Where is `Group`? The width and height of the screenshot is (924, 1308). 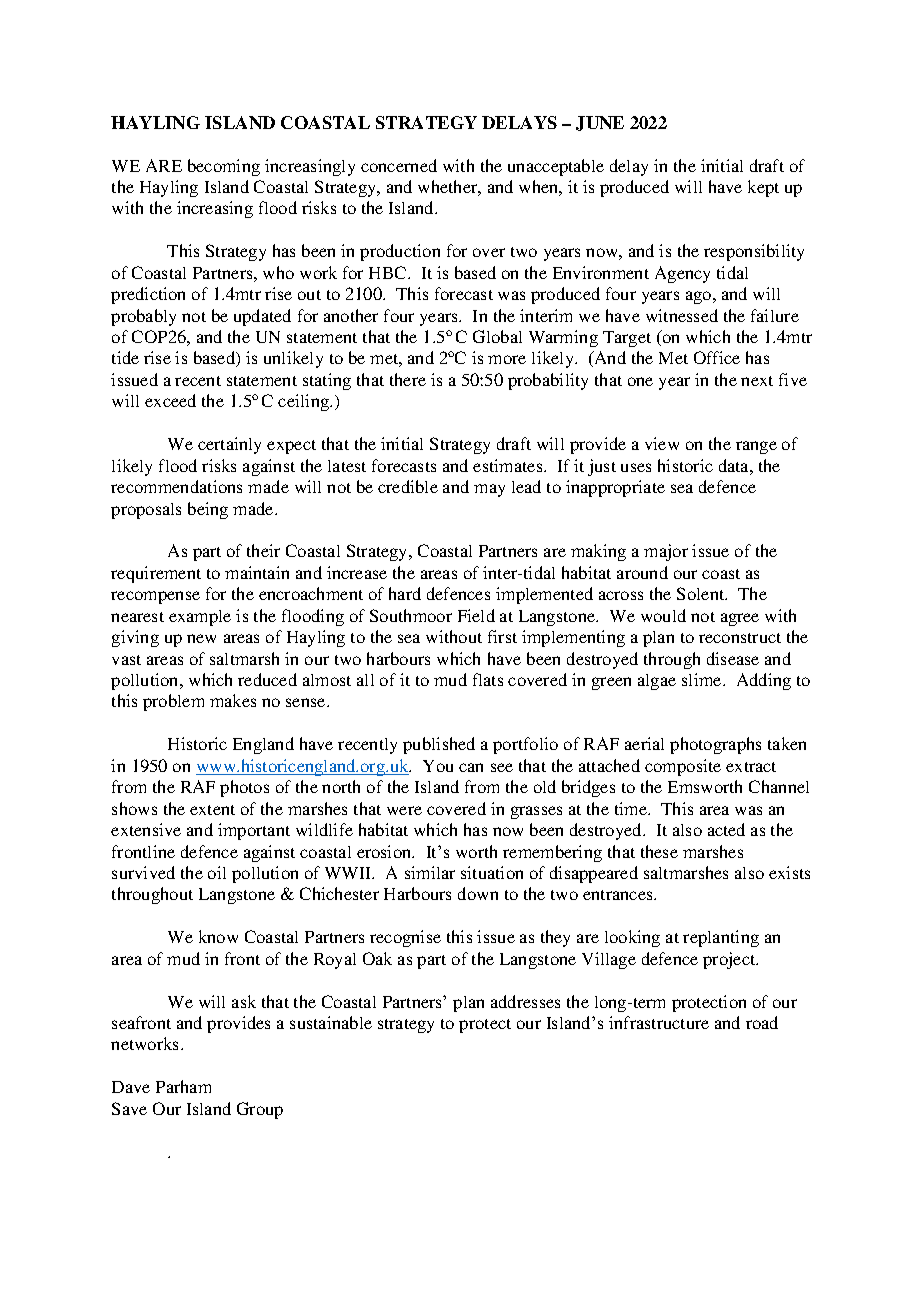
Group is located at coordinates (260, 1110).
